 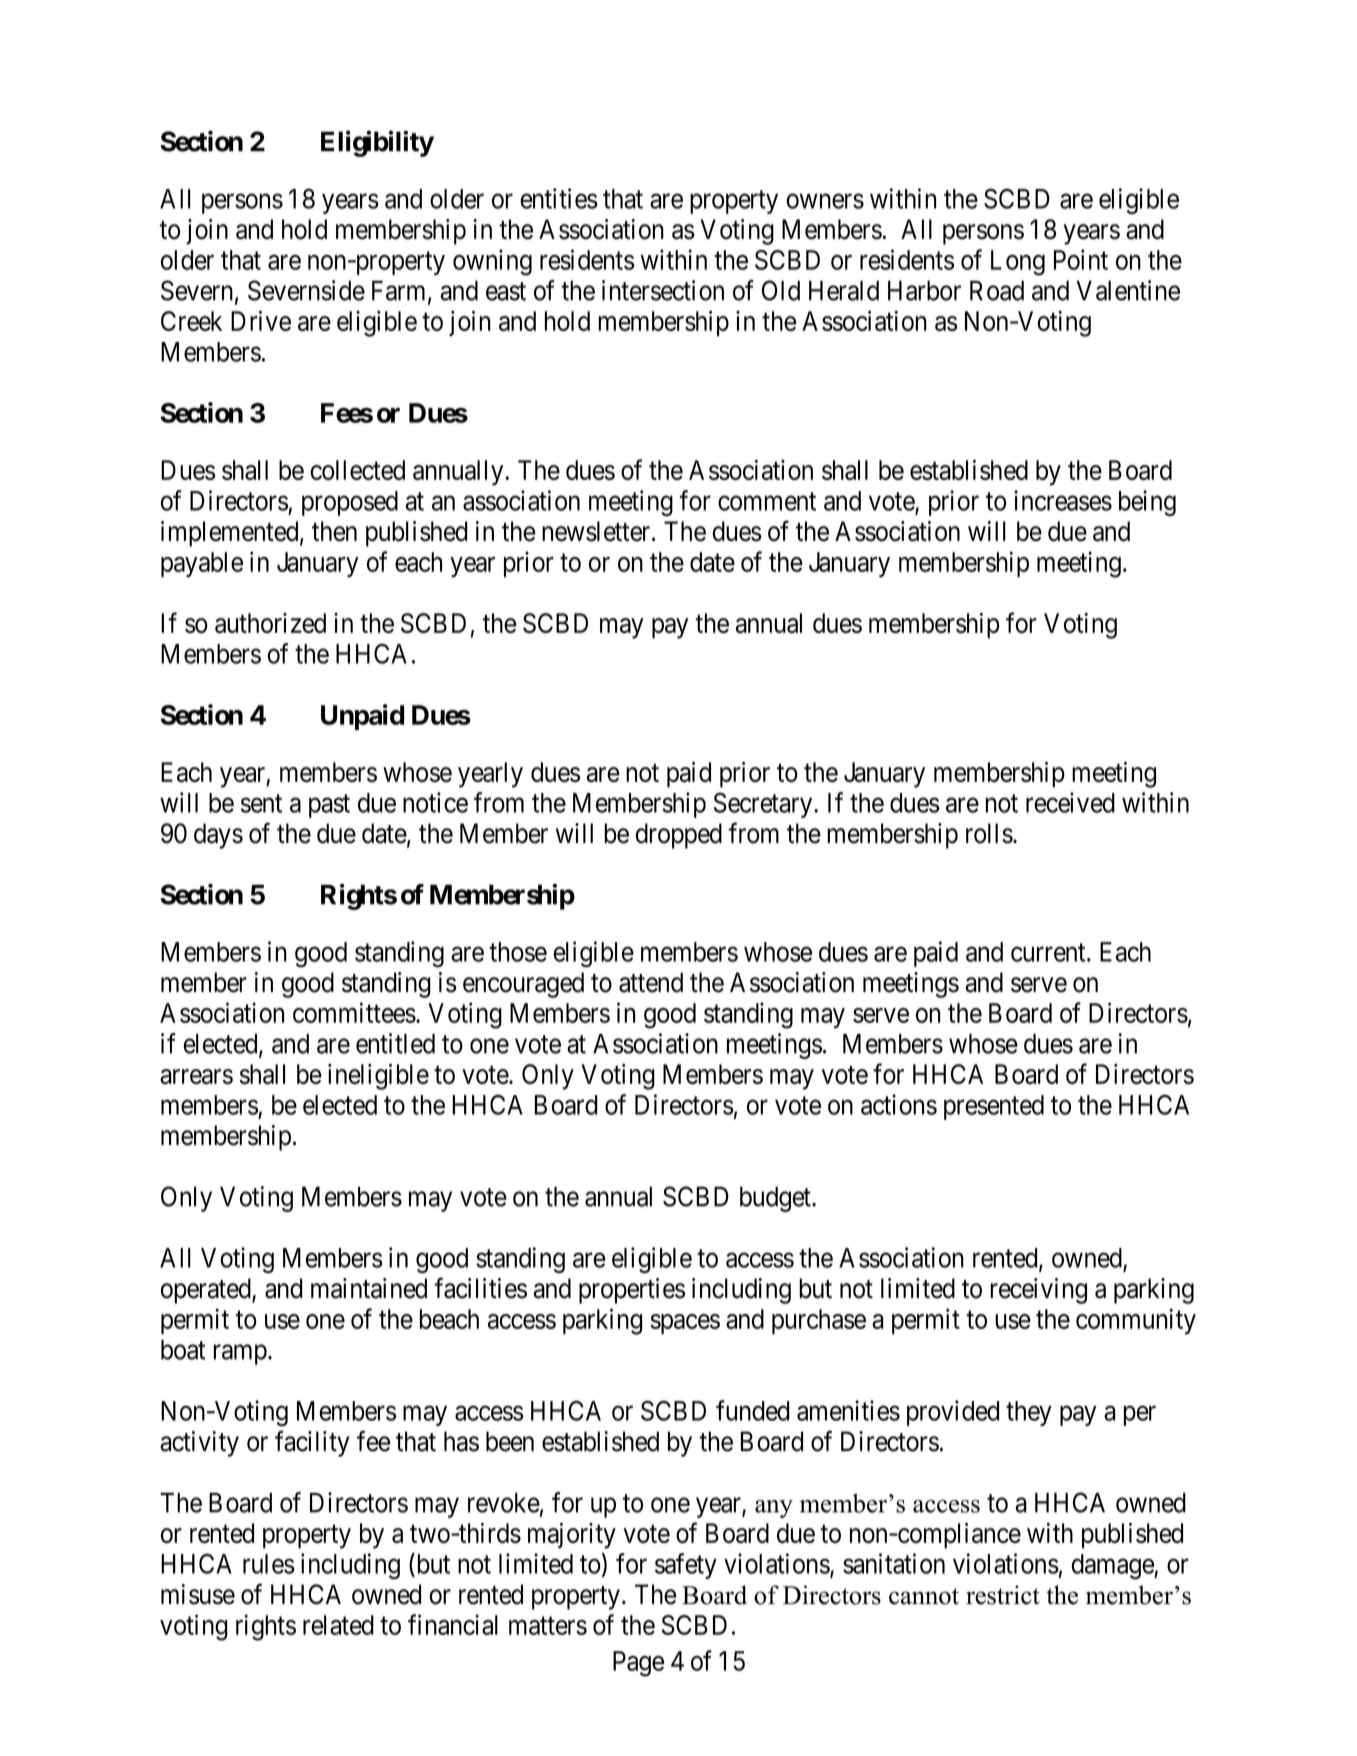 I want to click on Eligibility, so click(x=377, y=143).
